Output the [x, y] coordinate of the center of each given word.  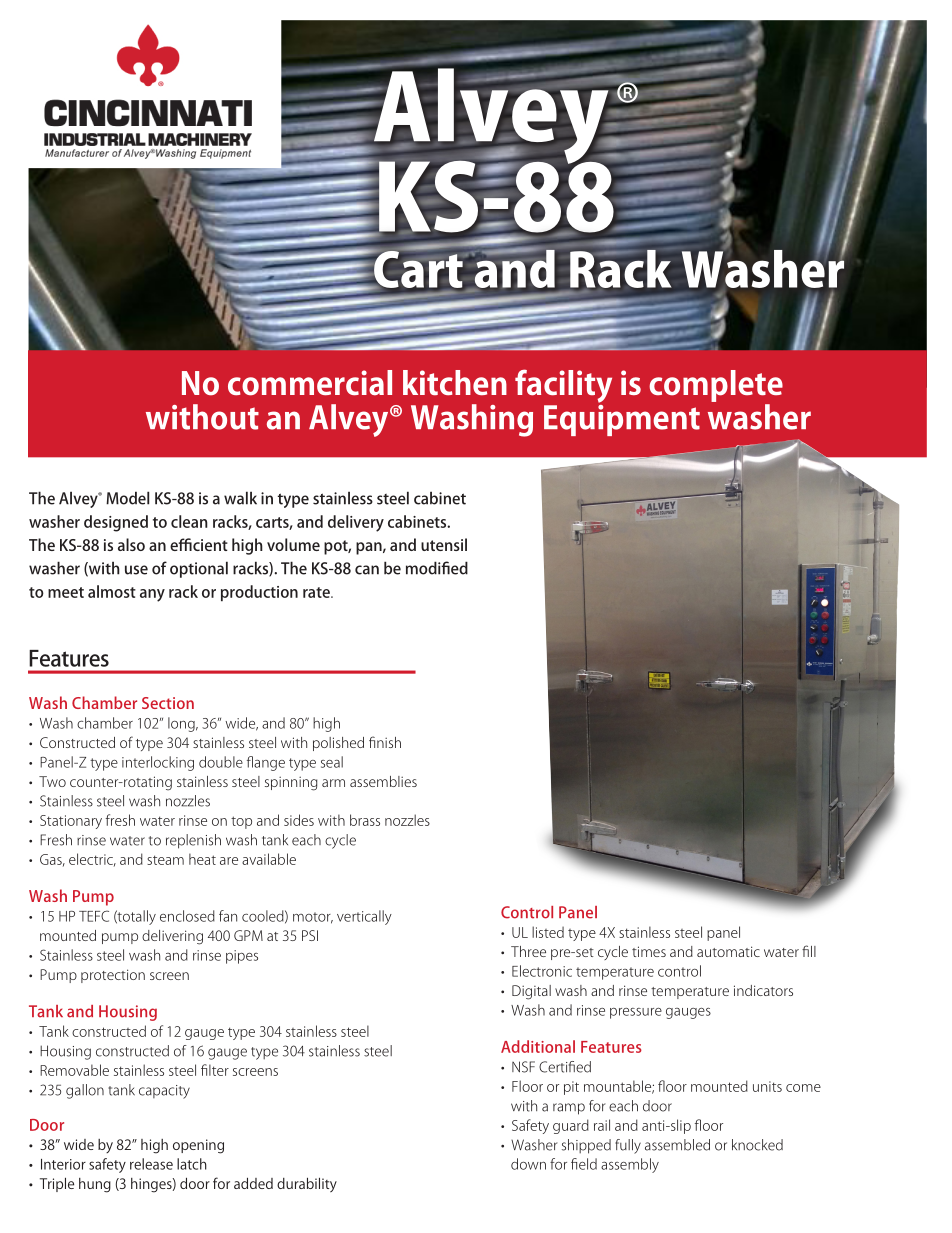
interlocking [158, 763]
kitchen [455, 382]
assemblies [383, 781]
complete [716, 386]
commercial [310, 383]
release [151, 1164]
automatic [728, 951]
